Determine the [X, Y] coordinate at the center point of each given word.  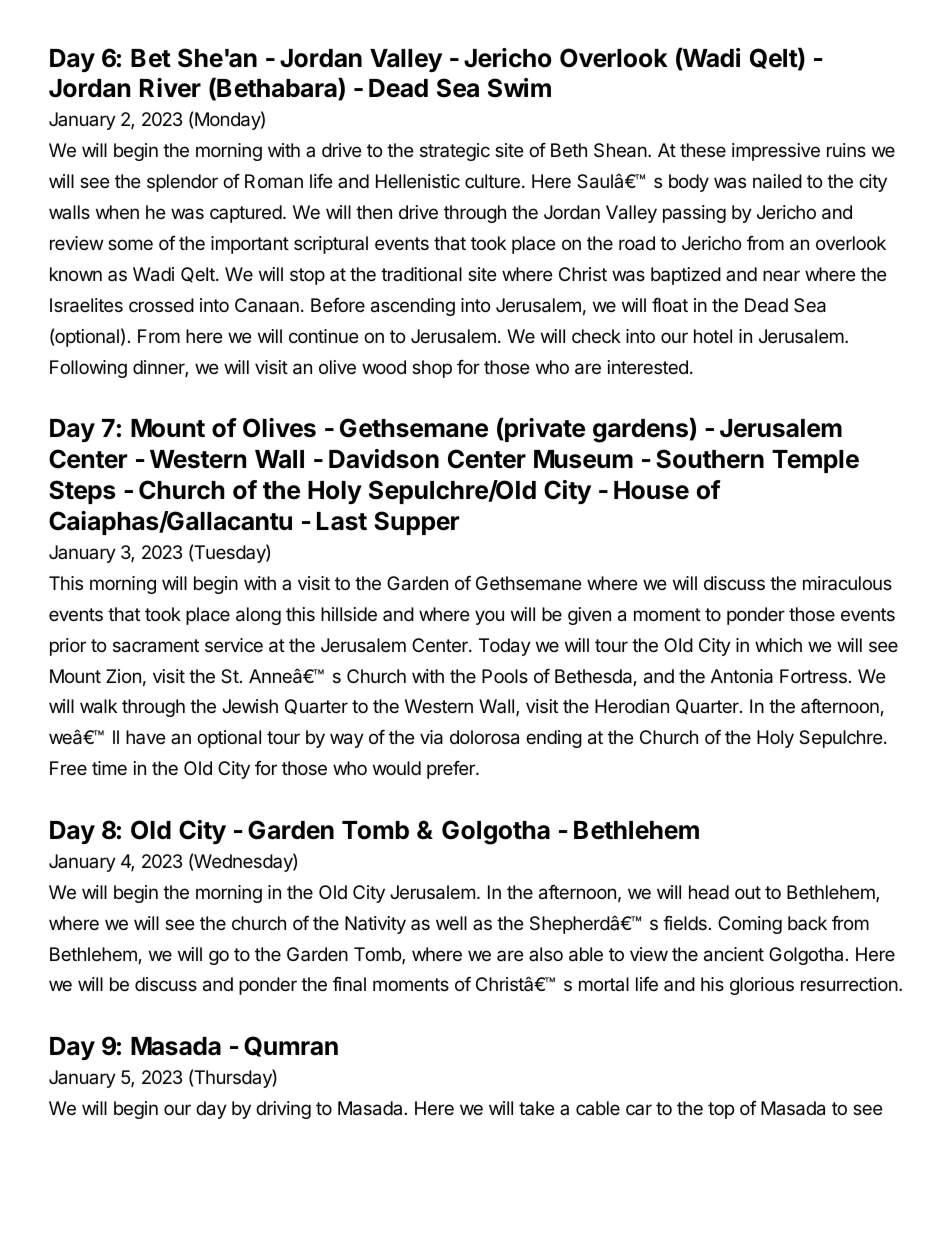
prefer [452, 770]
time [109, 768]
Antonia [742, 676]
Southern [710, 459]
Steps [82, 492]
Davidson [384, 459]
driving [283, 1110]
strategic [455, 152]
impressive [776, 152]
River [170, 88]
